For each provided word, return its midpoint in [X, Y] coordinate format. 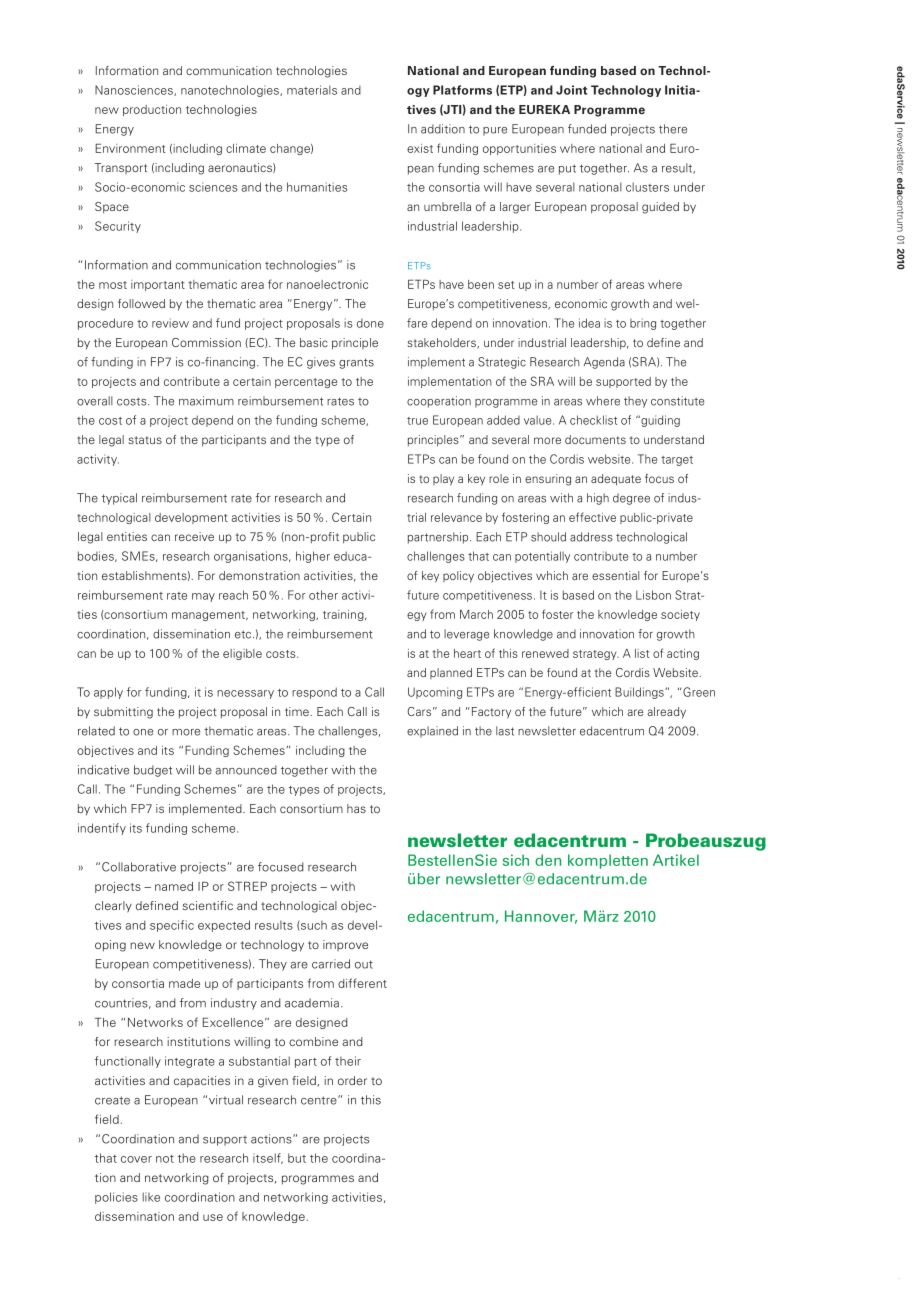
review [170, 323]
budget [153, 771]
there [673, 129]
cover [136, 1159]
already [666, 713]
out [364, 964]
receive [194, 536]
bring [643, 324]
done [370, 323]
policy [458, 577]
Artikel [676, 860]
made [184, 983]
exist [420, 148]
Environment [130, 148]
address [591, 537]
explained [432, 732]
